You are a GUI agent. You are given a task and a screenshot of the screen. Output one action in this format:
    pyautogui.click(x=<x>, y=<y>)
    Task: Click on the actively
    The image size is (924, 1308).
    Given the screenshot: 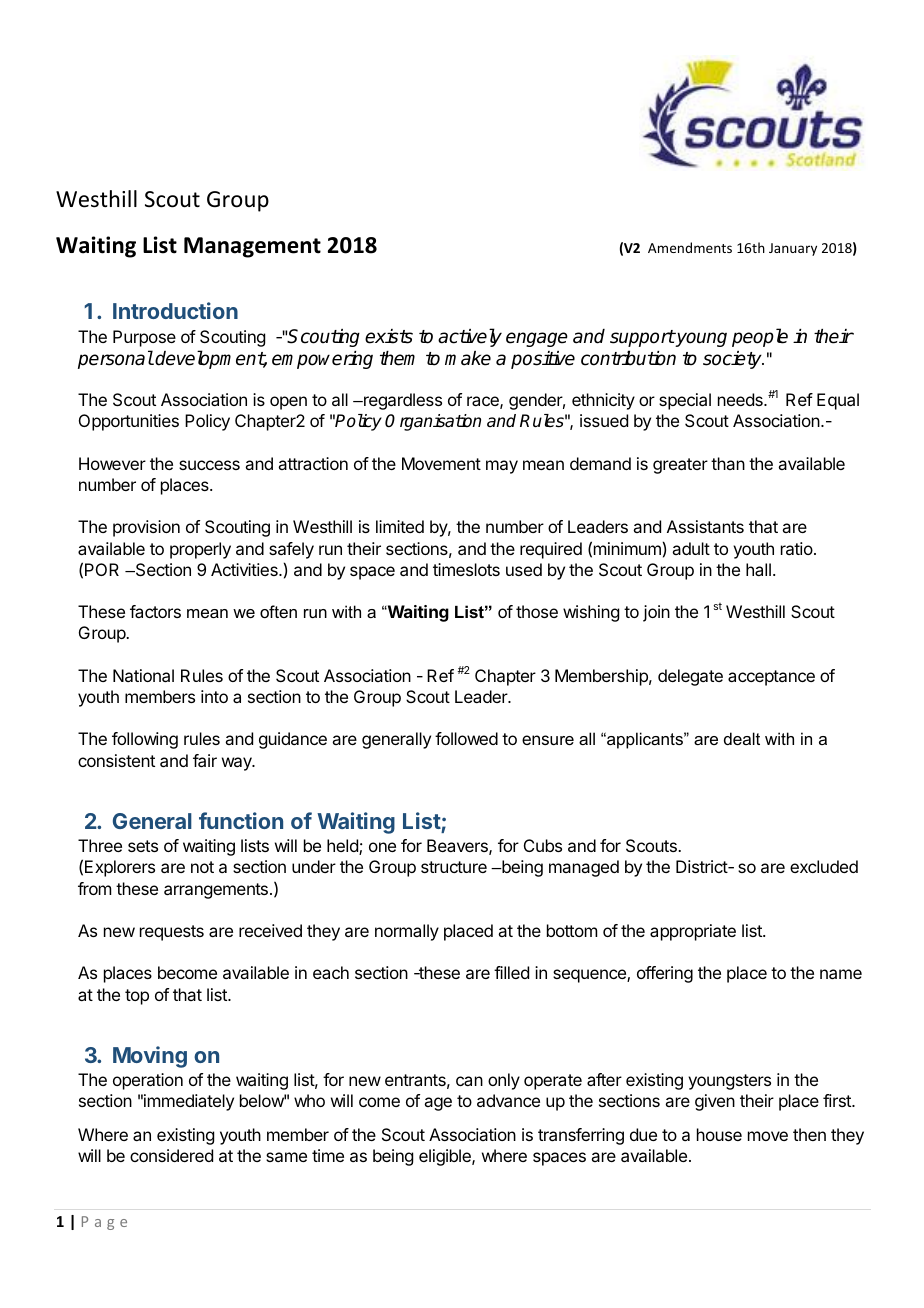 What is the action you would take?
    pyautogui.click(x=470, y=337)
